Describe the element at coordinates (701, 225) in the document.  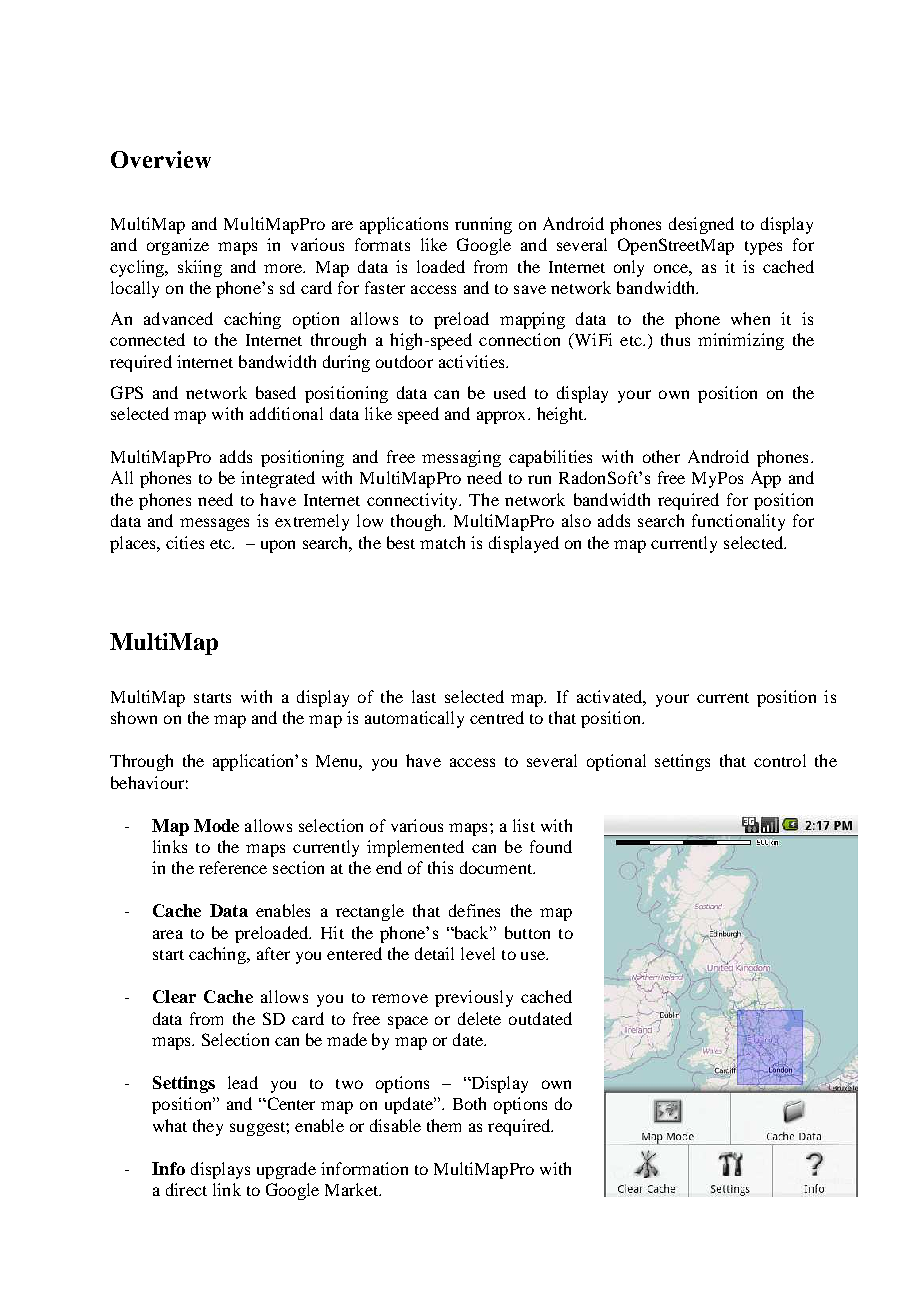
I see `designed` at that location.
